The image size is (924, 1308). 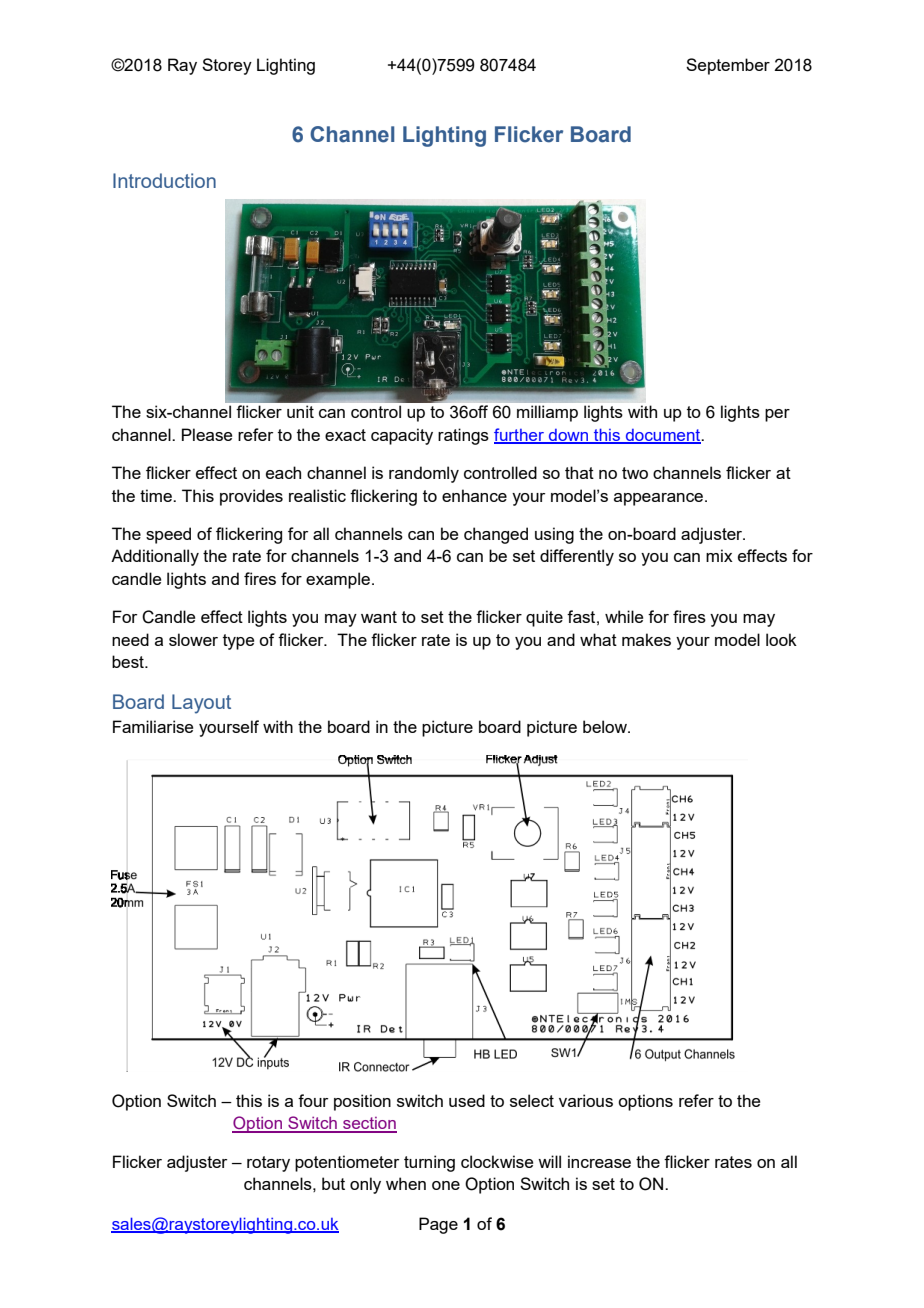 What do you see at coordinates (446, 1185) in the screenshot?
I see `one` at bounding box center [446, 1185].
